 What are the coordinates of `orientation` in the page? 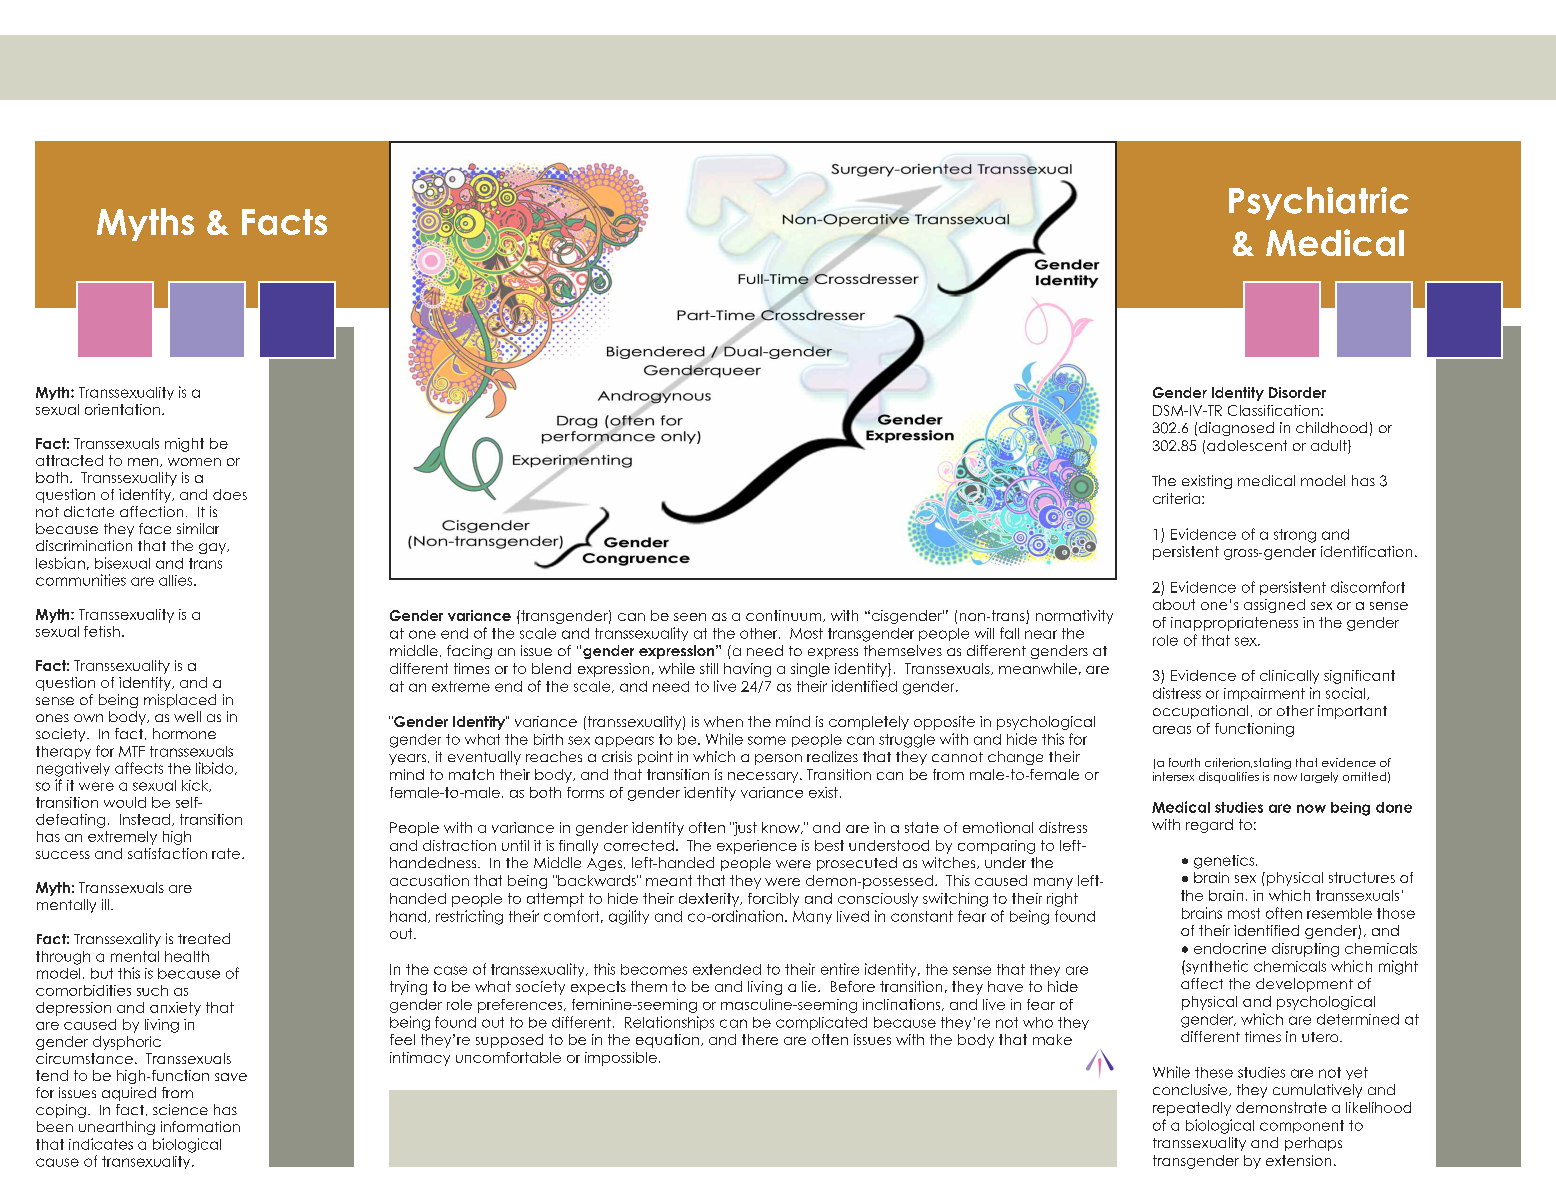 It's located at (122, 409).
